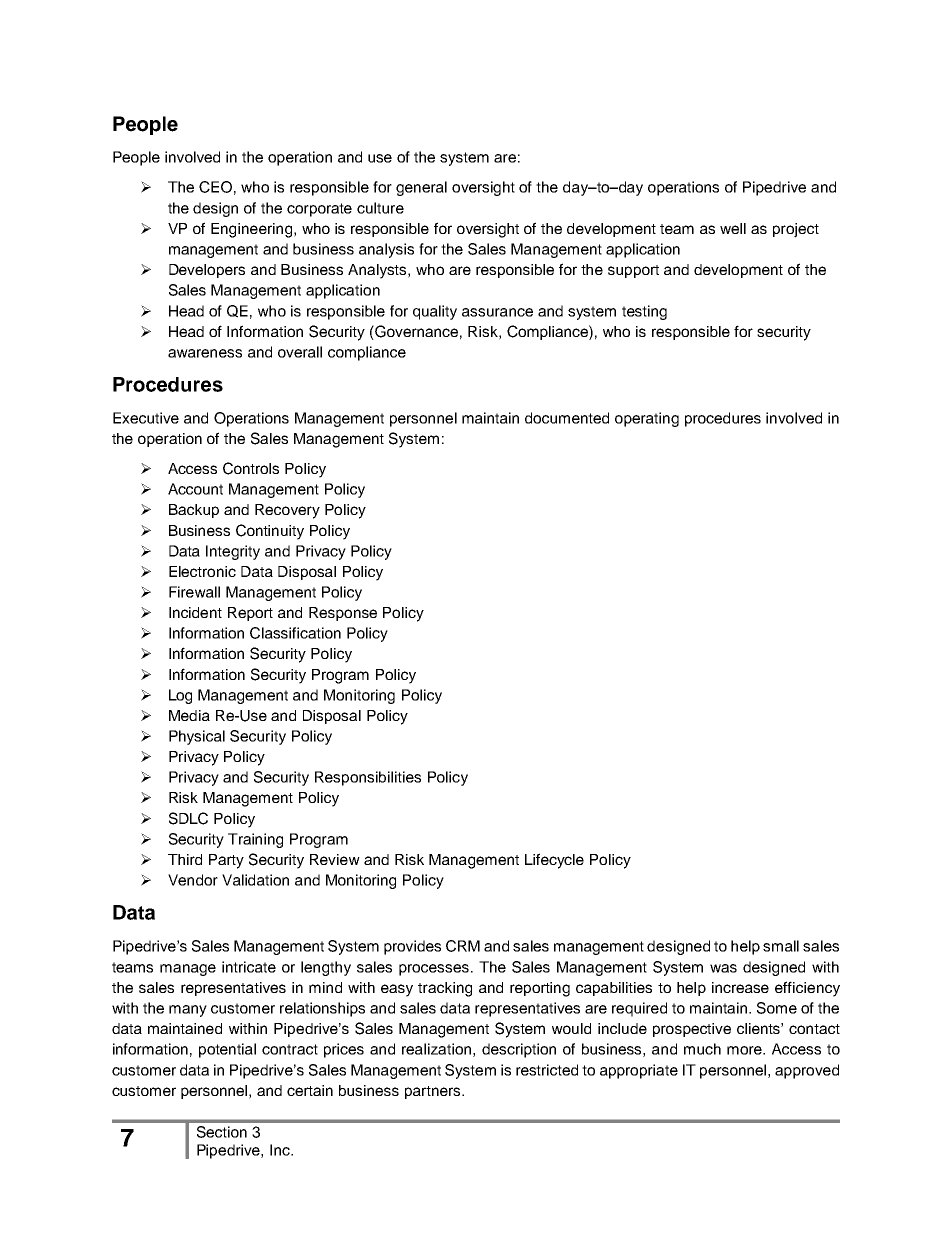 The image size is (952, 1233). Describe the element at coordinates (188, 818) in the page. I see `SDLC` at that location.
